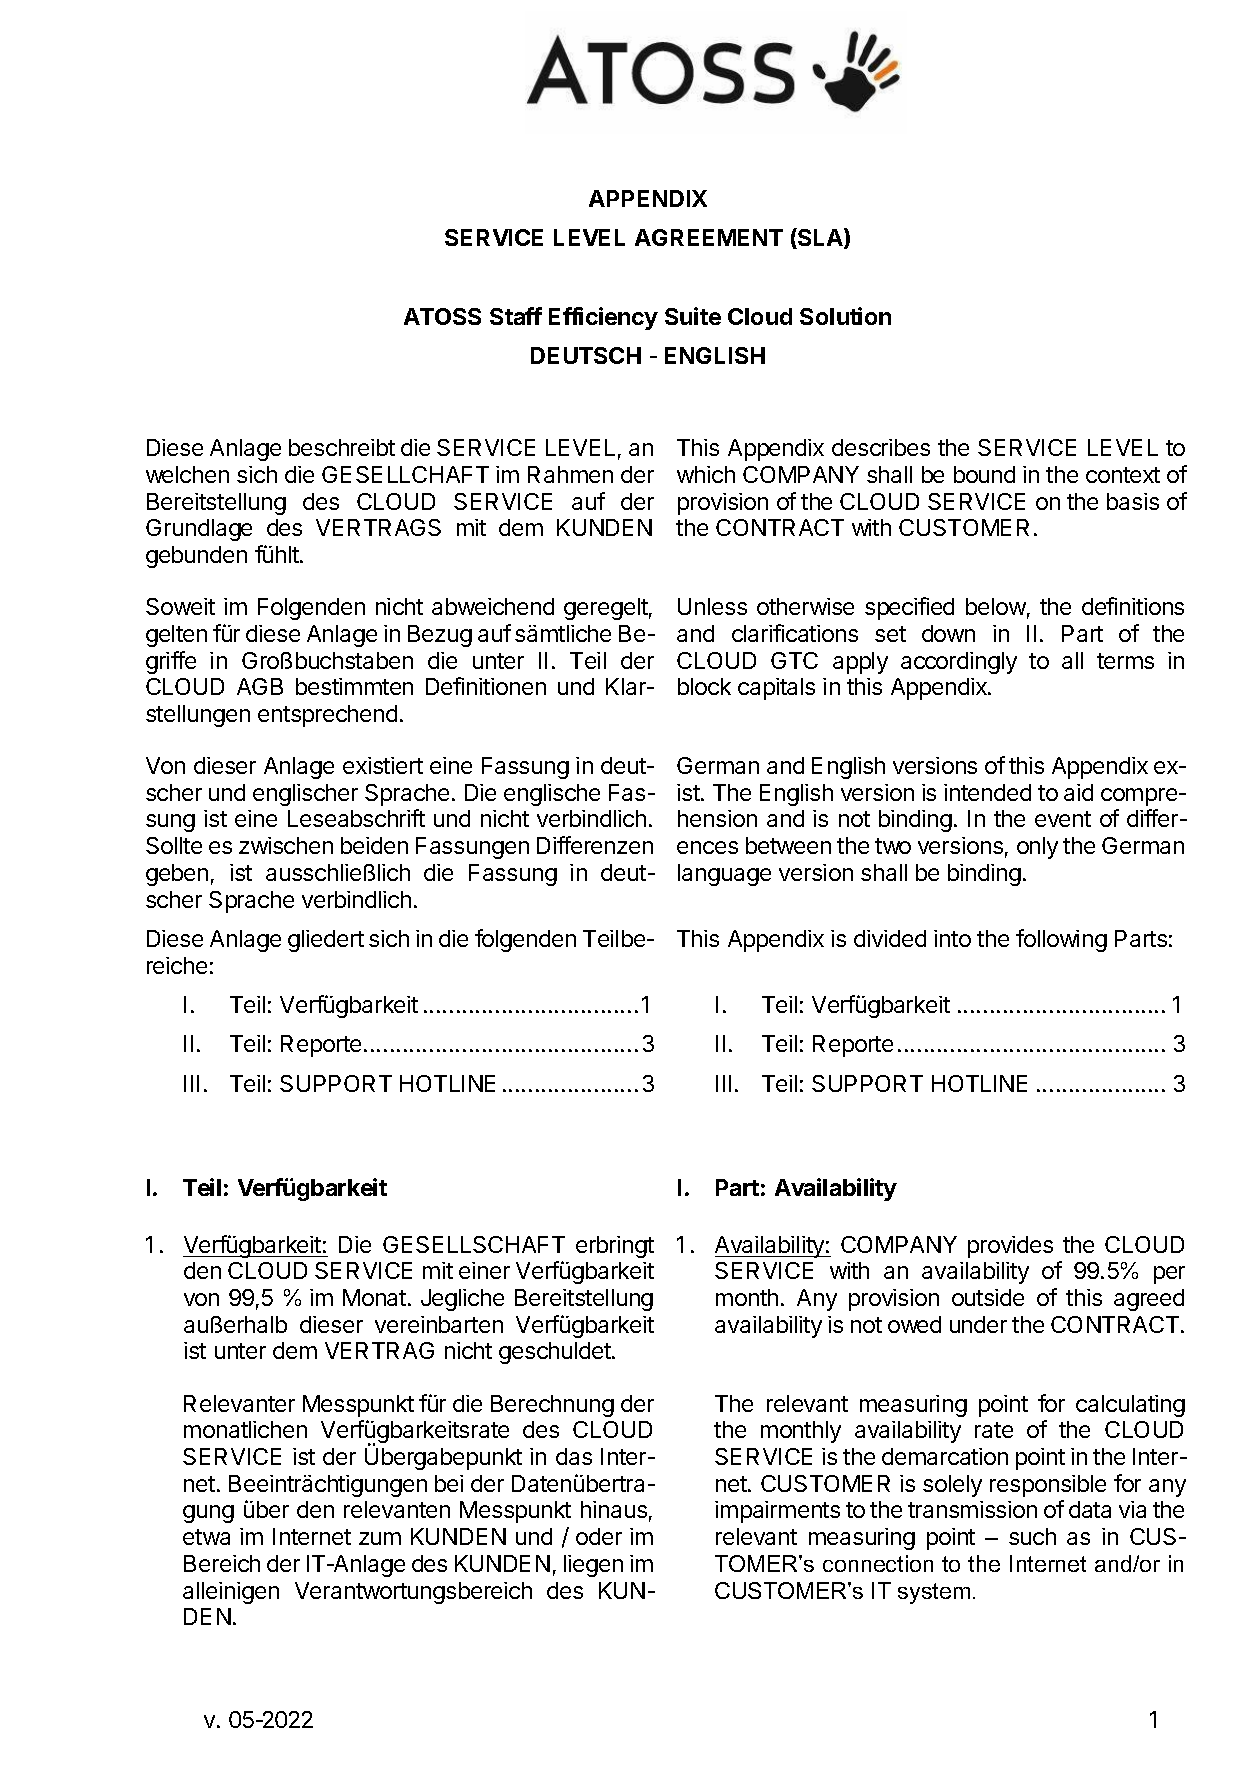 This screenshot has height=1779, width=1258. Describe the element at coordinates (712, 606) in the screenshot. I see `Unless` at that location.
